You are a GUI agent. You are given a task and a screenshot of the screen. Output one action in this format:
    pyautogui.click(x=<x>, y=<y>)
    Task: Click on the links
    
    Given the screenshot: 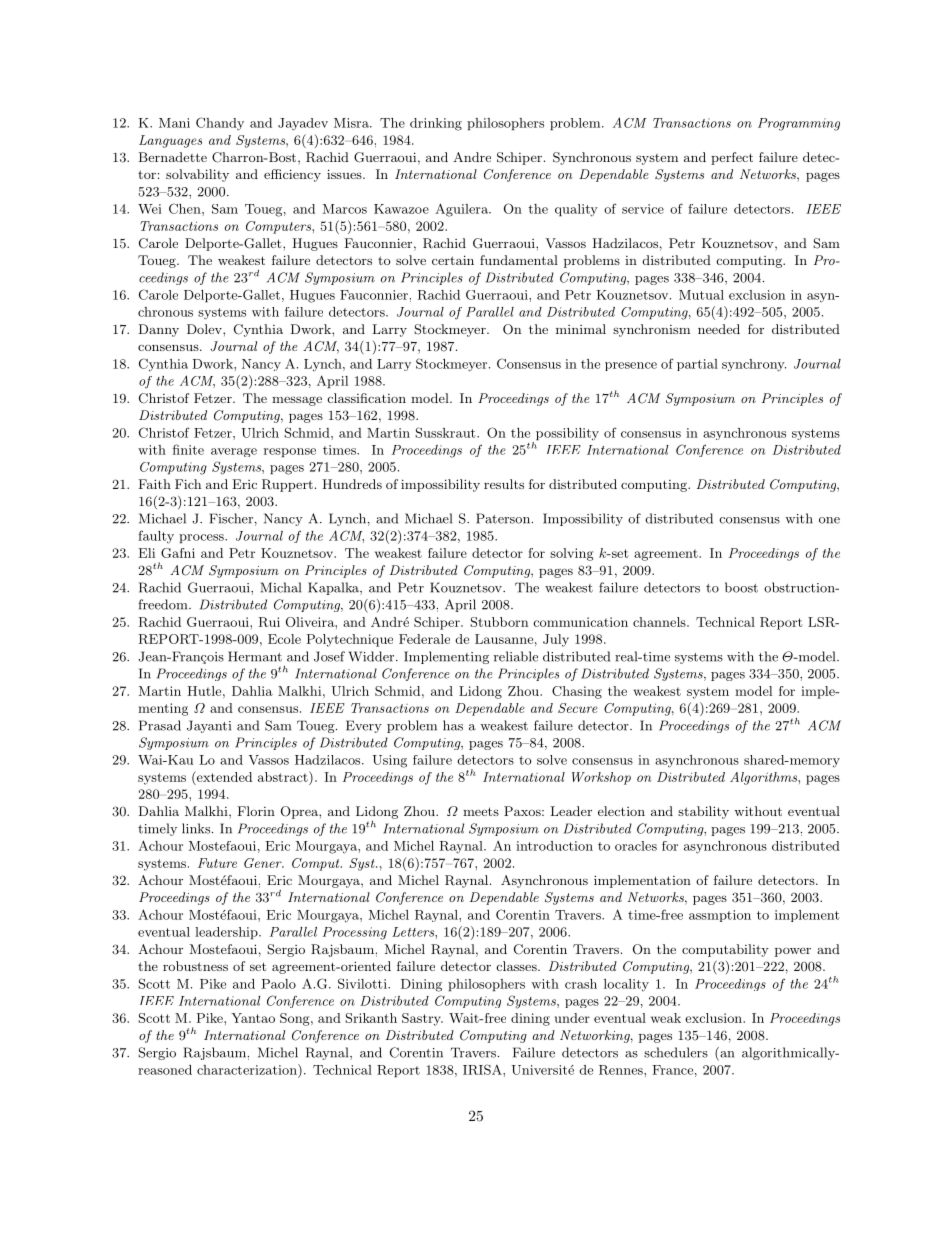 What is the action you would take?
    pyautogui.click(x=196, y=828)
